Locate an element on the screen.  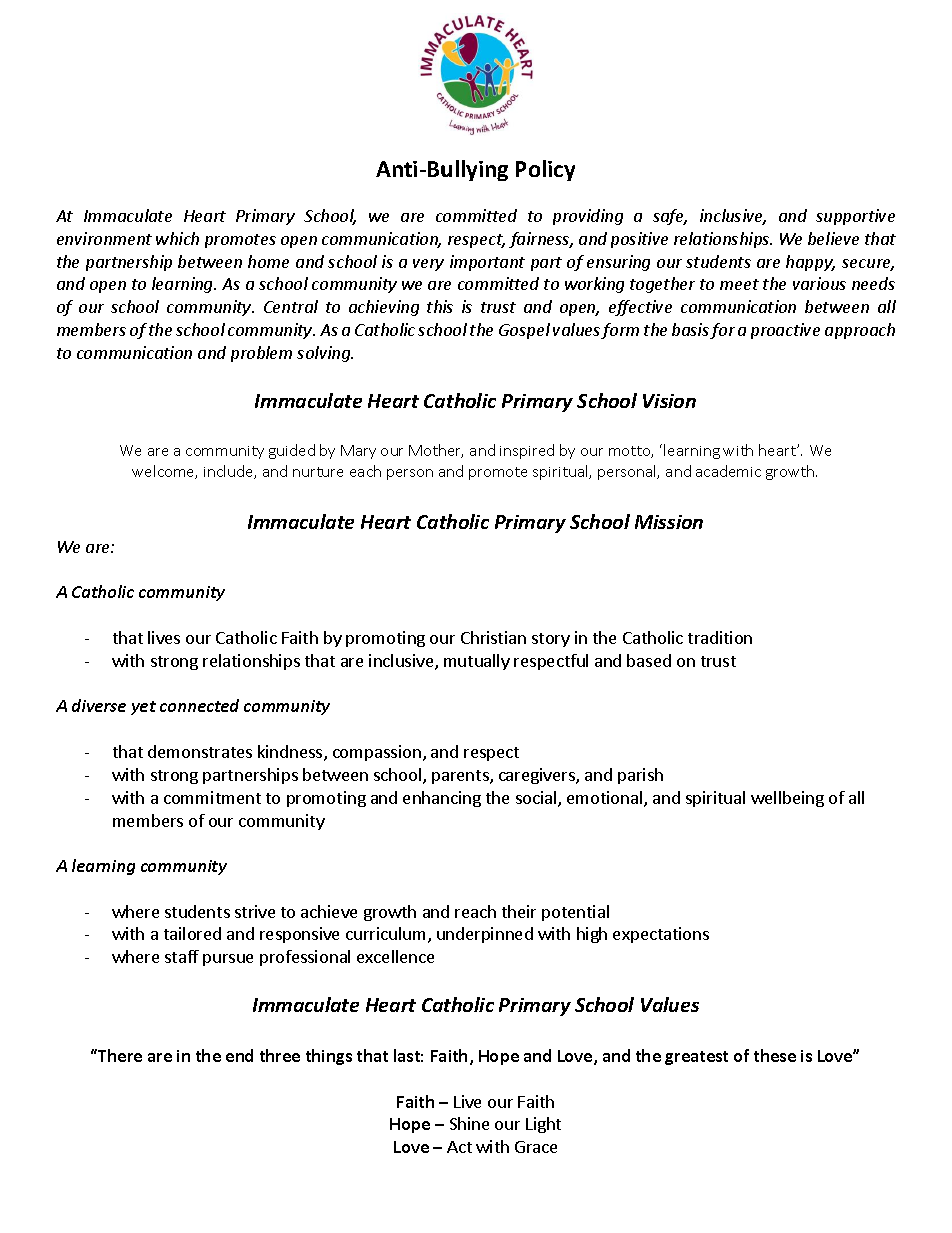
wellbeing is located at coordinates (787, 799).
